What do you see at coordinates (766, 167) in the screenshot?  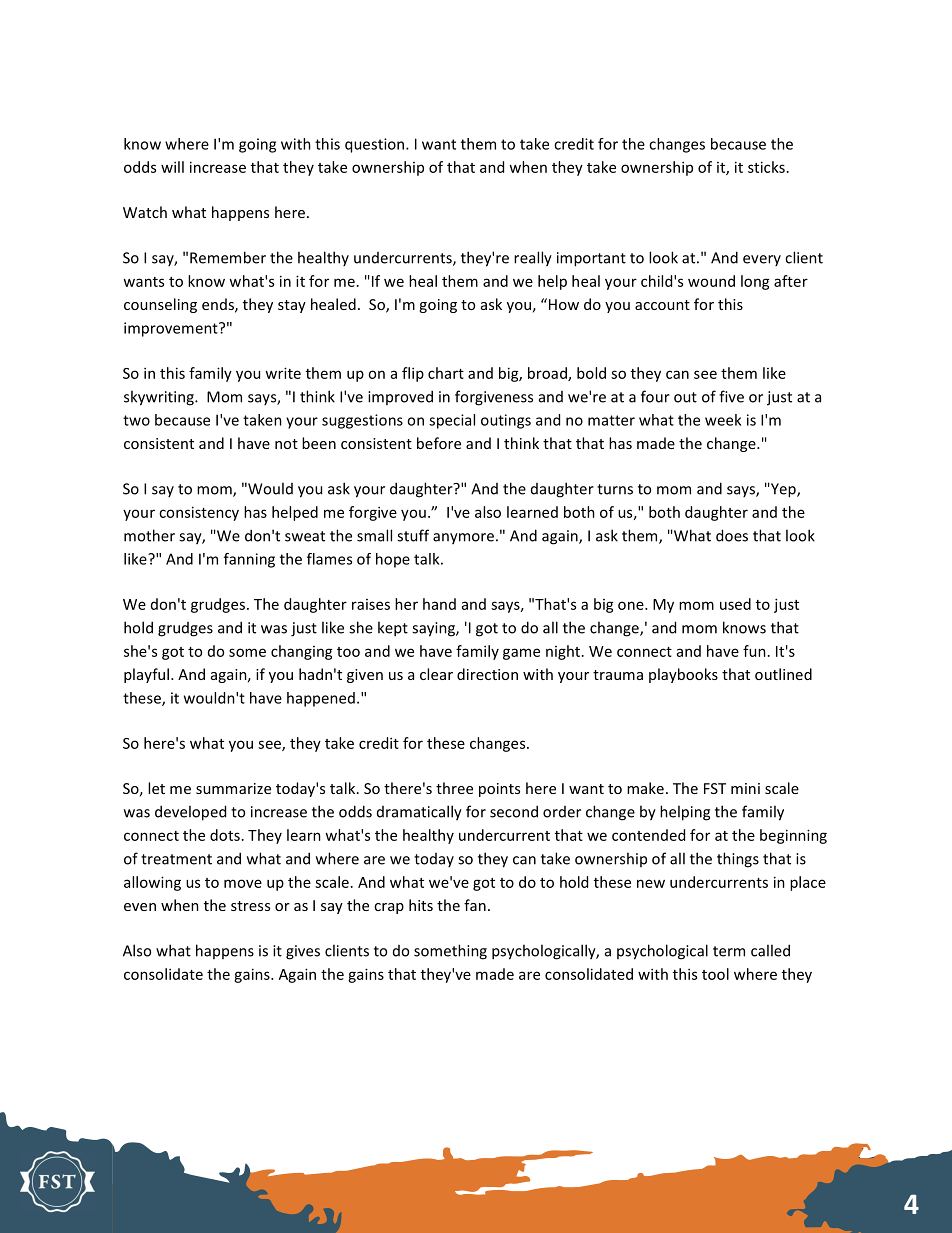 I see `sticks` at bounding box center [766, 167].
